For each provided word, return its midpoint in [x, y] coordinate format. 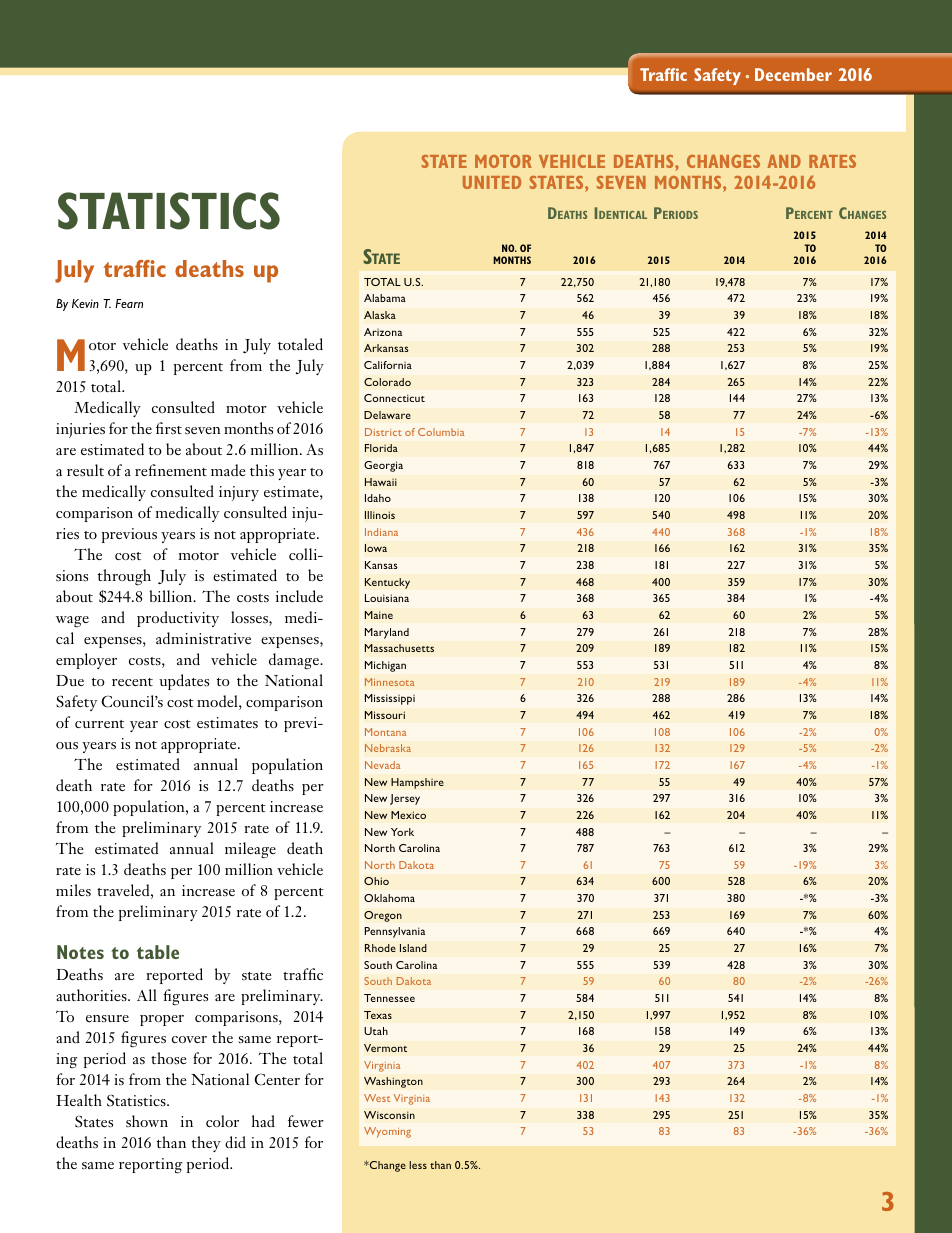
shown [147, 1121]
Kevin [85, 303]
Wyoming [387, 1132]
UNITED [492, 182]
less [418, 1165]
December [793, 74]
